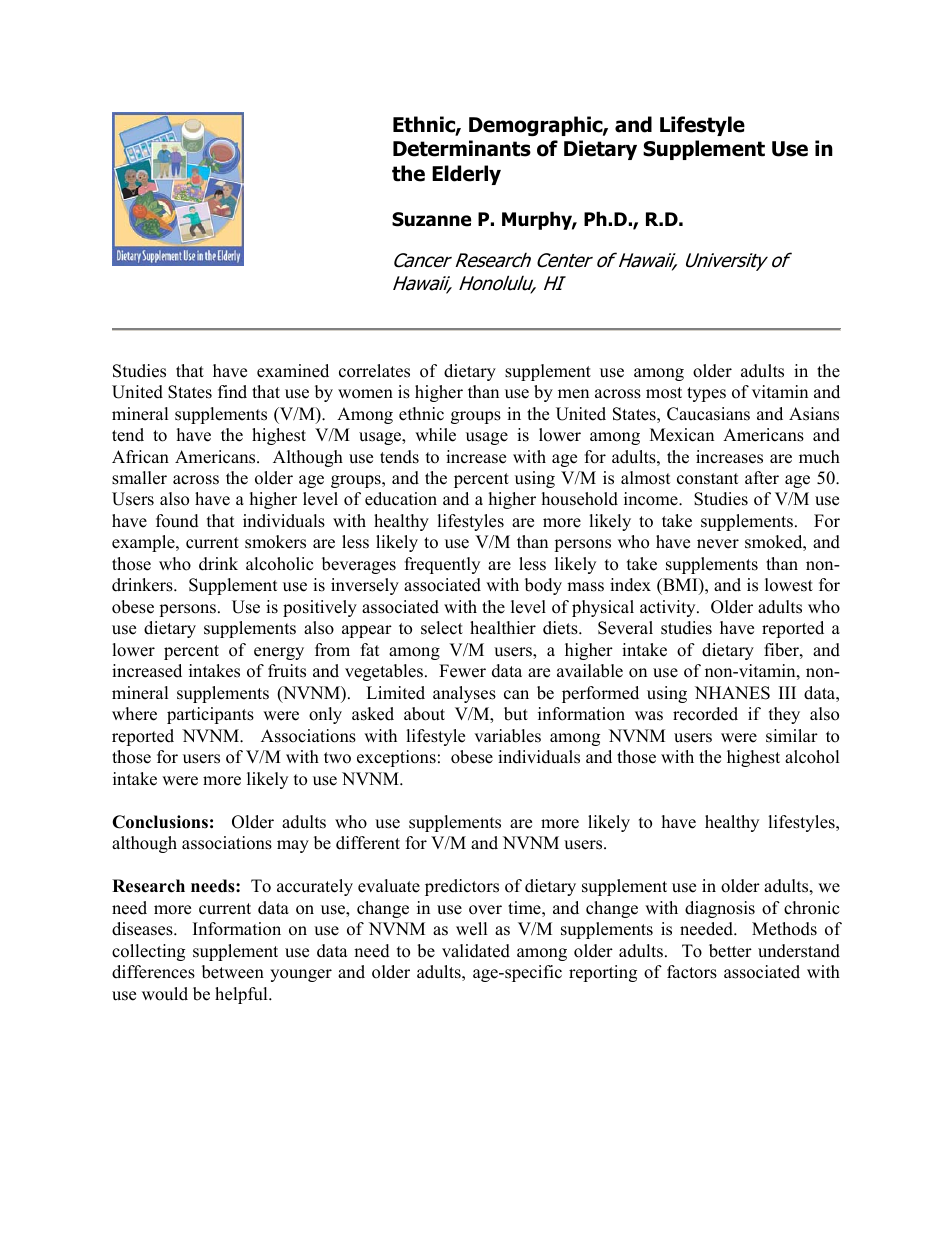 This screenshot has height=1233, width=952. Describe the element at coordinates (431, 219) in the screenshot. I see `Suzanne` at that location.
